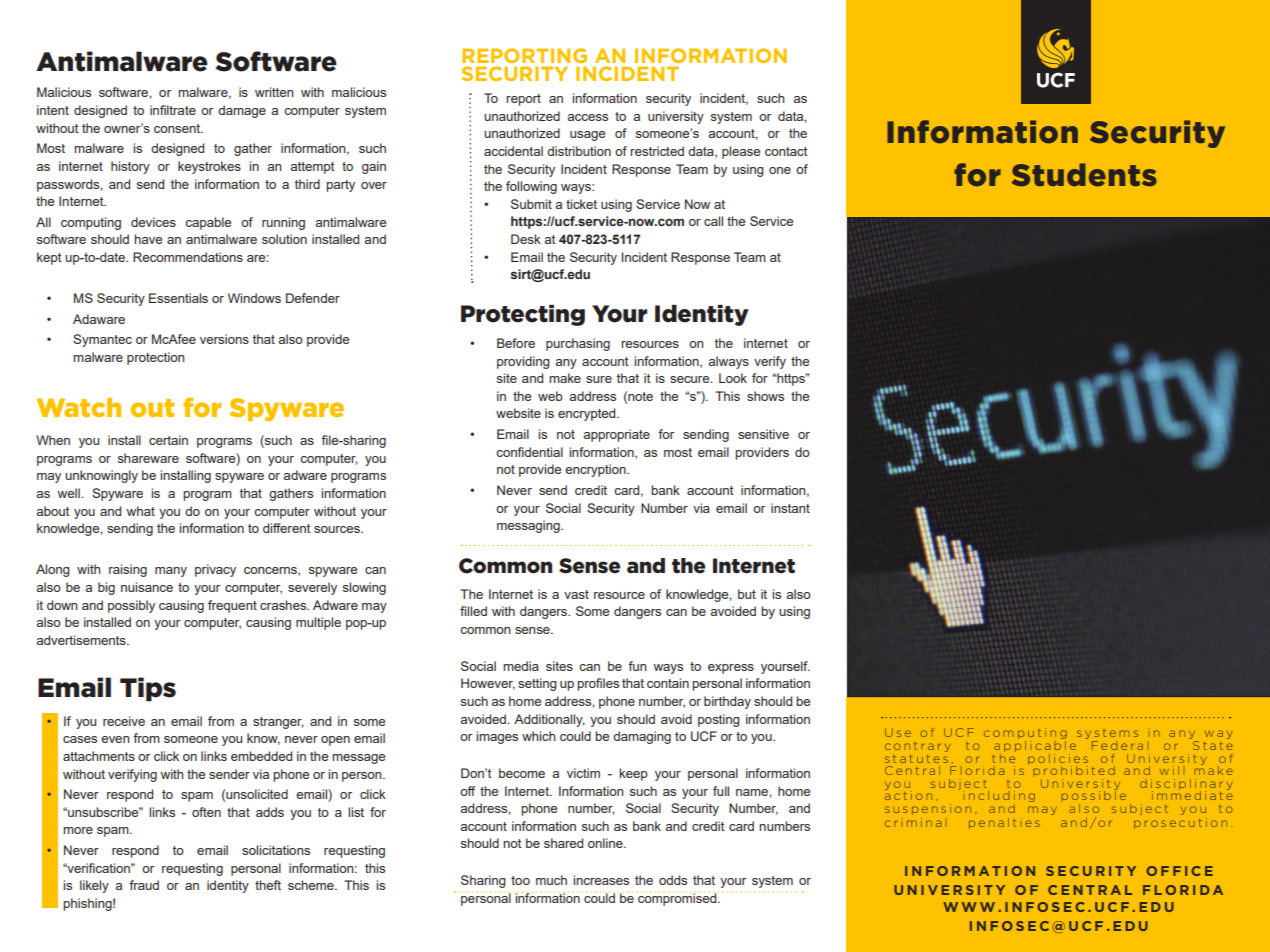  Describe the element at coordinates (790, 508) in the screenshot. I see `instant` at that location.
